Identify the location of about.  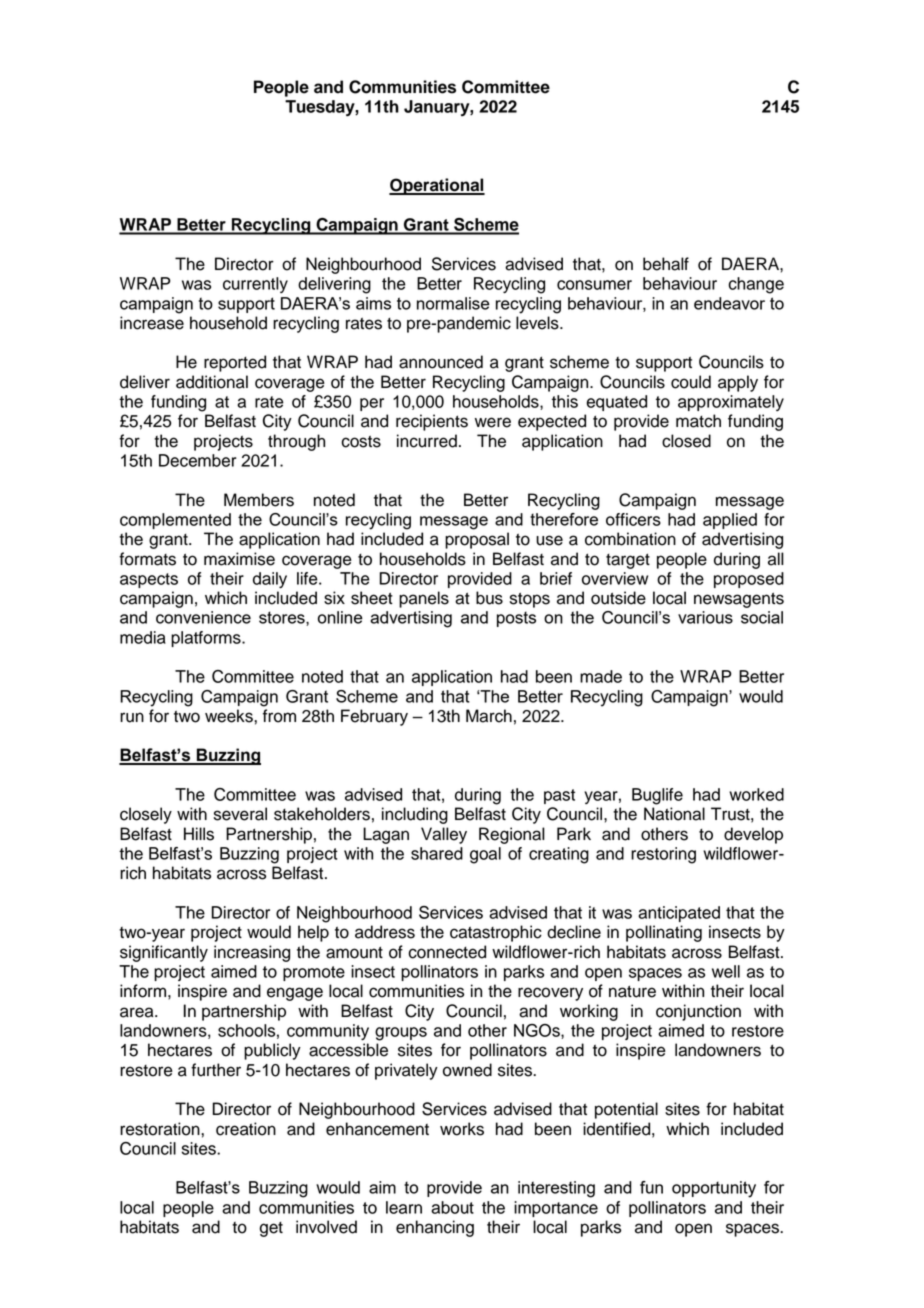
(452, 1207).
